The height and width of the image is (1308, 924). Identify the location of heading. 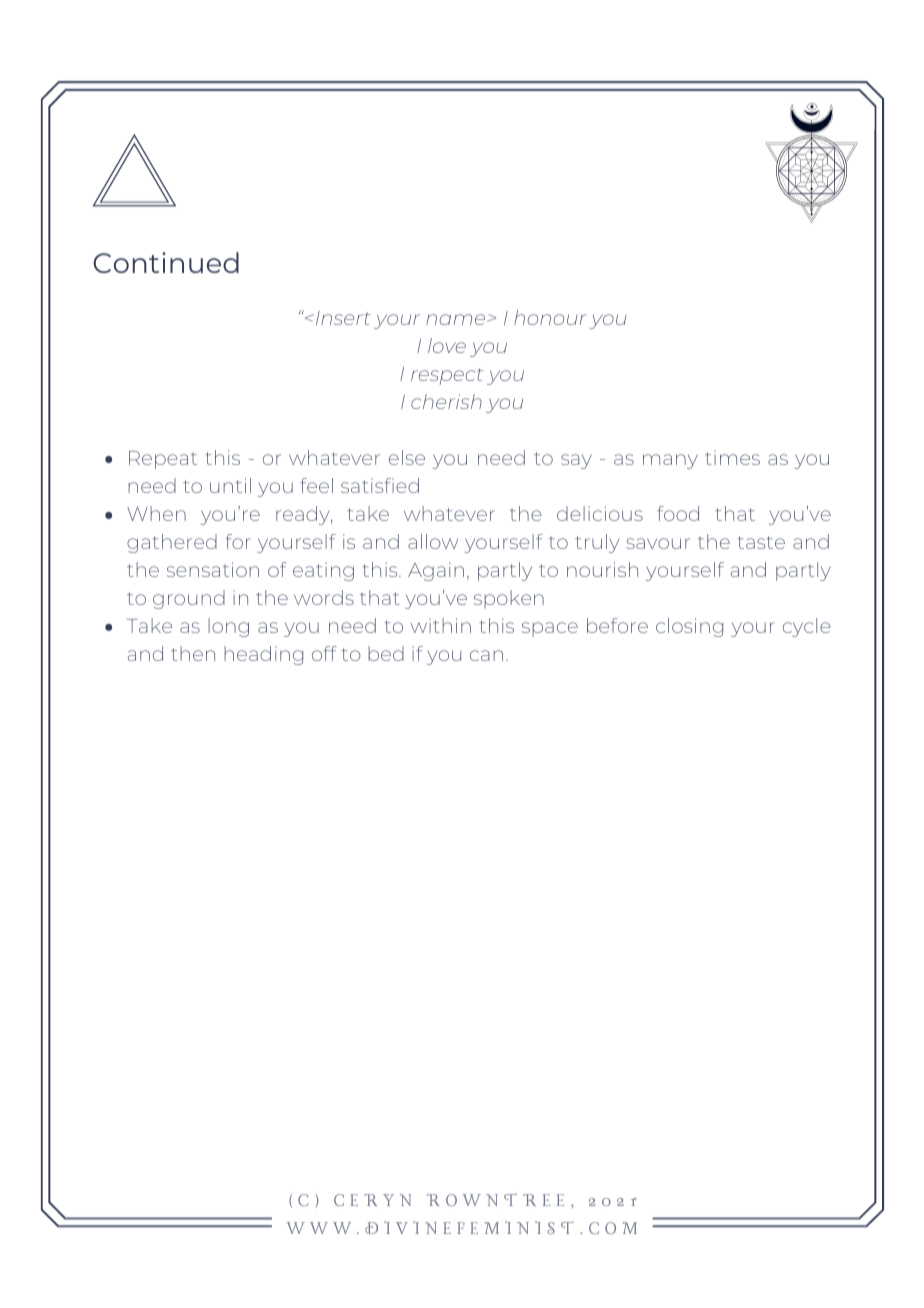
(263, 655).
